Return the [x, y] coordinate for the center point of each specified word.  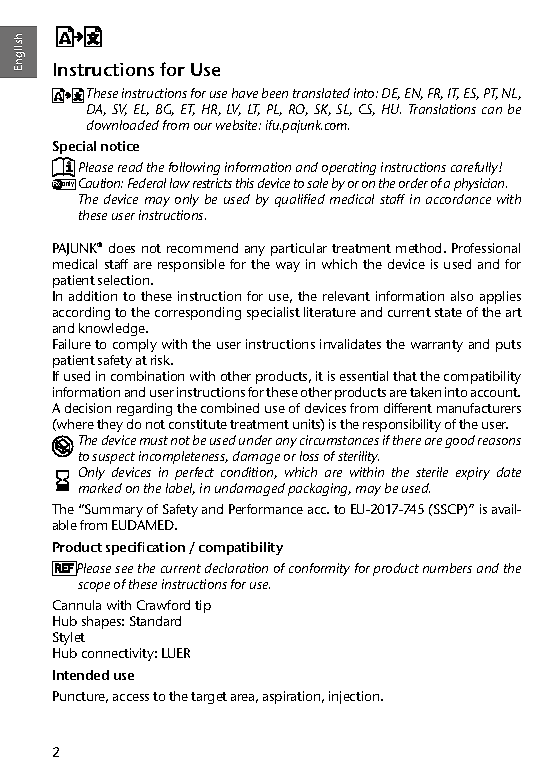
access [131, 697]
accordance [458, 199]
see [124, 569]
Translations [442, 109]
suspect [113, 458]
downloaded [123, 125]
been [275, 93]
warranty [437, 346]
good [460, 441]
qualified [300, 200]
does [122, 248]
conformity [319, 569]
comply [135, 345]
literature [330, 312]
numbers [447, 568]
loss [309, 456]
